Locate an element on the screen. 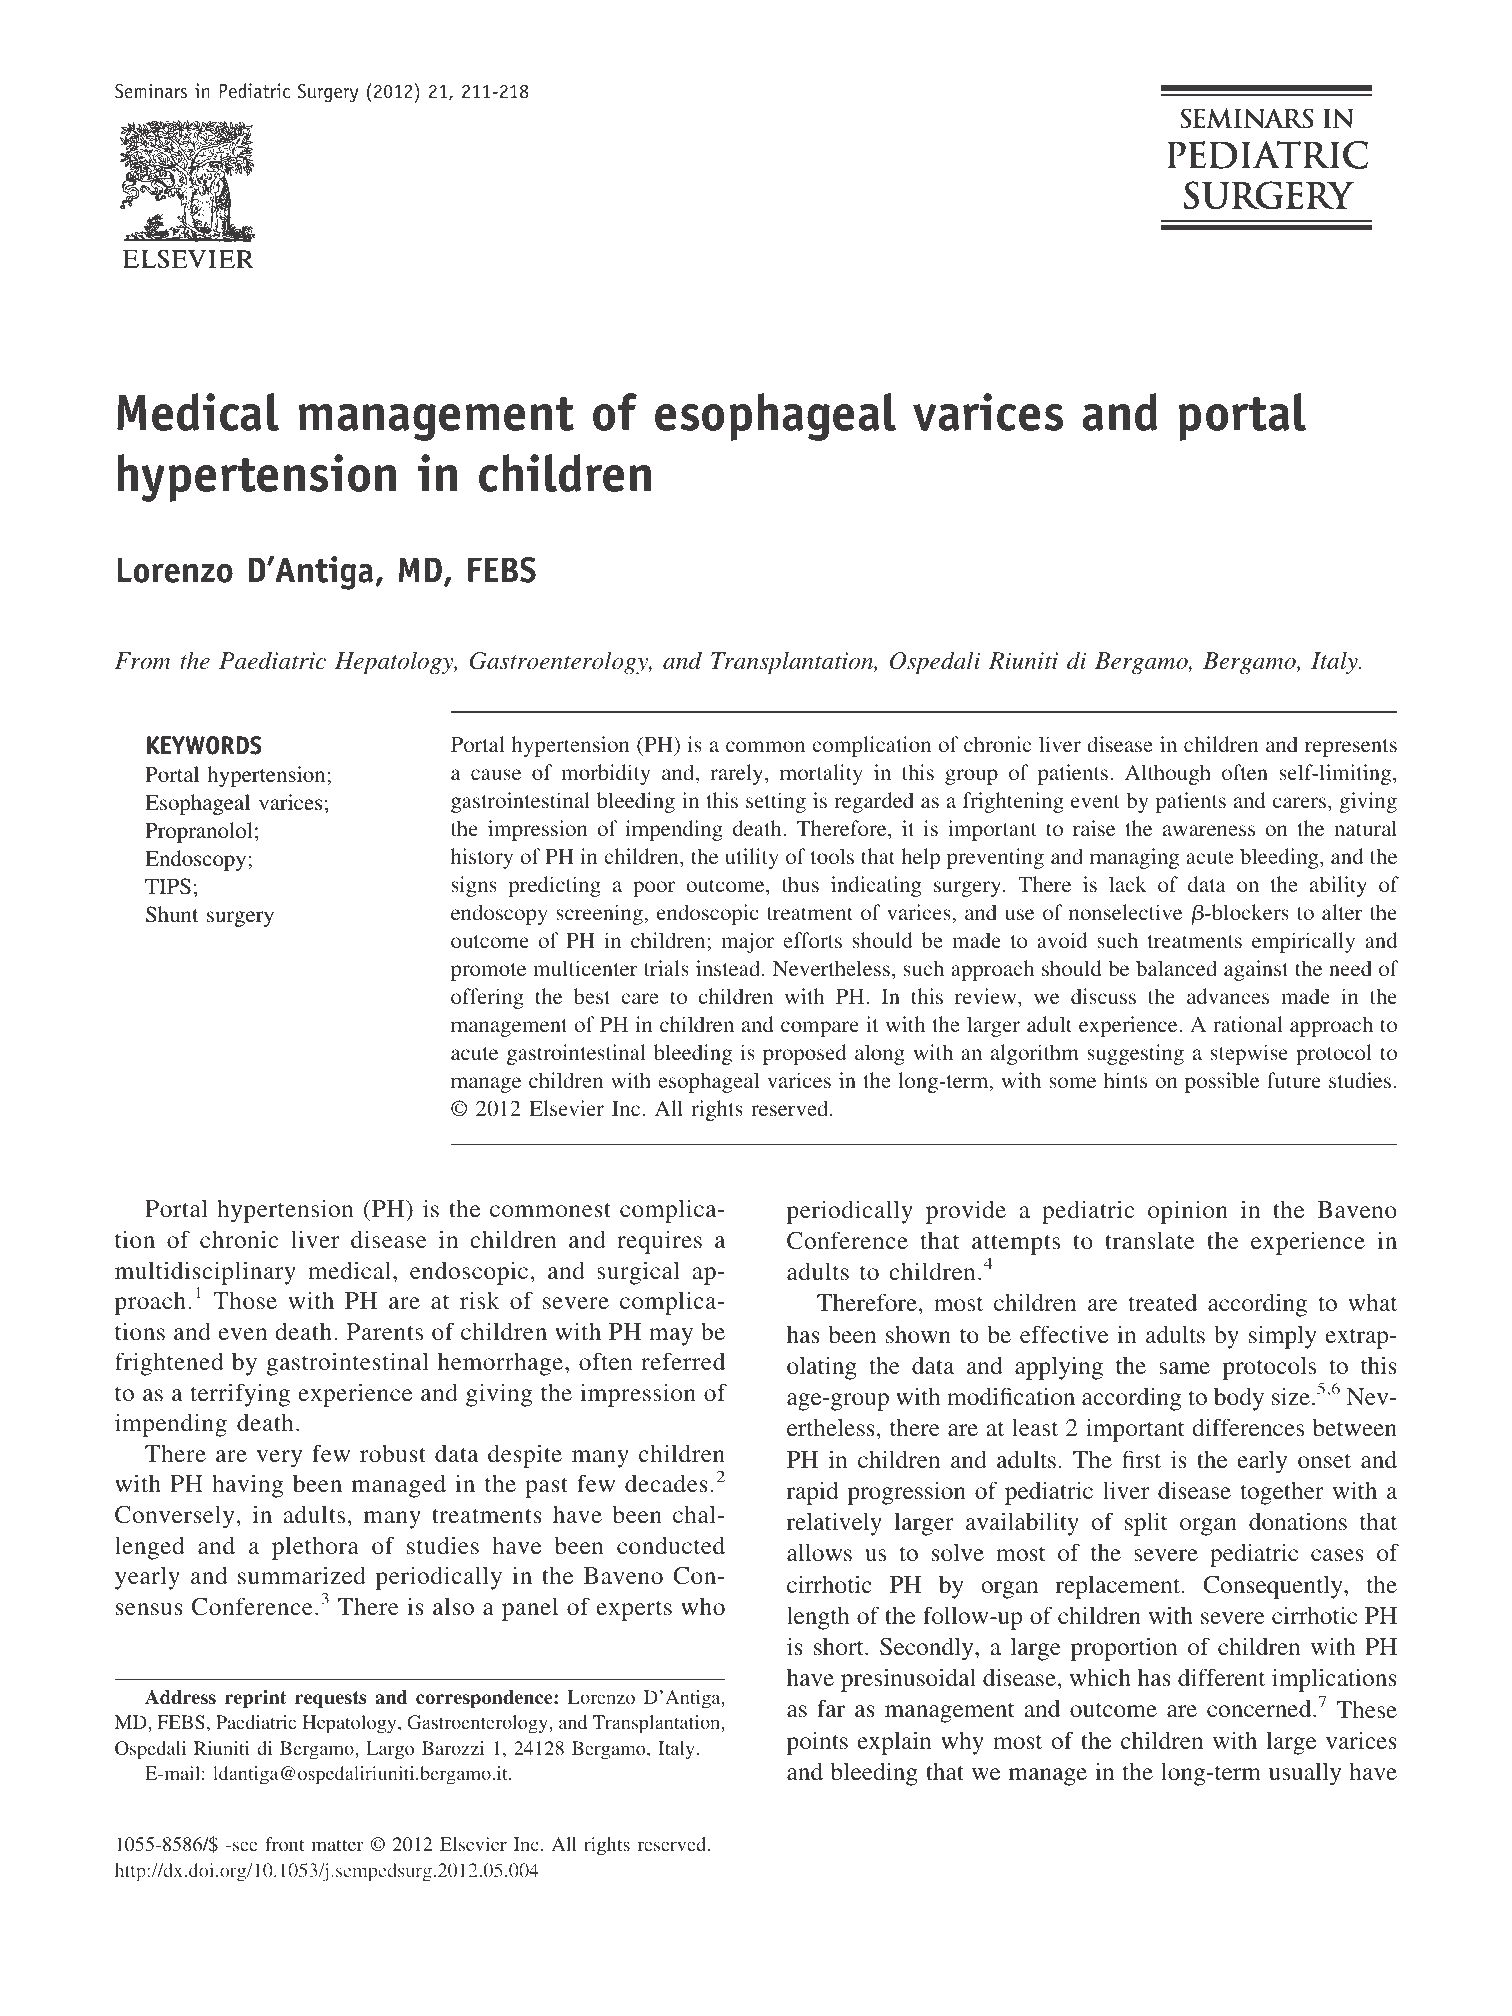 The height and width of the screenshot is (2016, 1512). multidisciplinary is located at coordinates (205, 1273).
